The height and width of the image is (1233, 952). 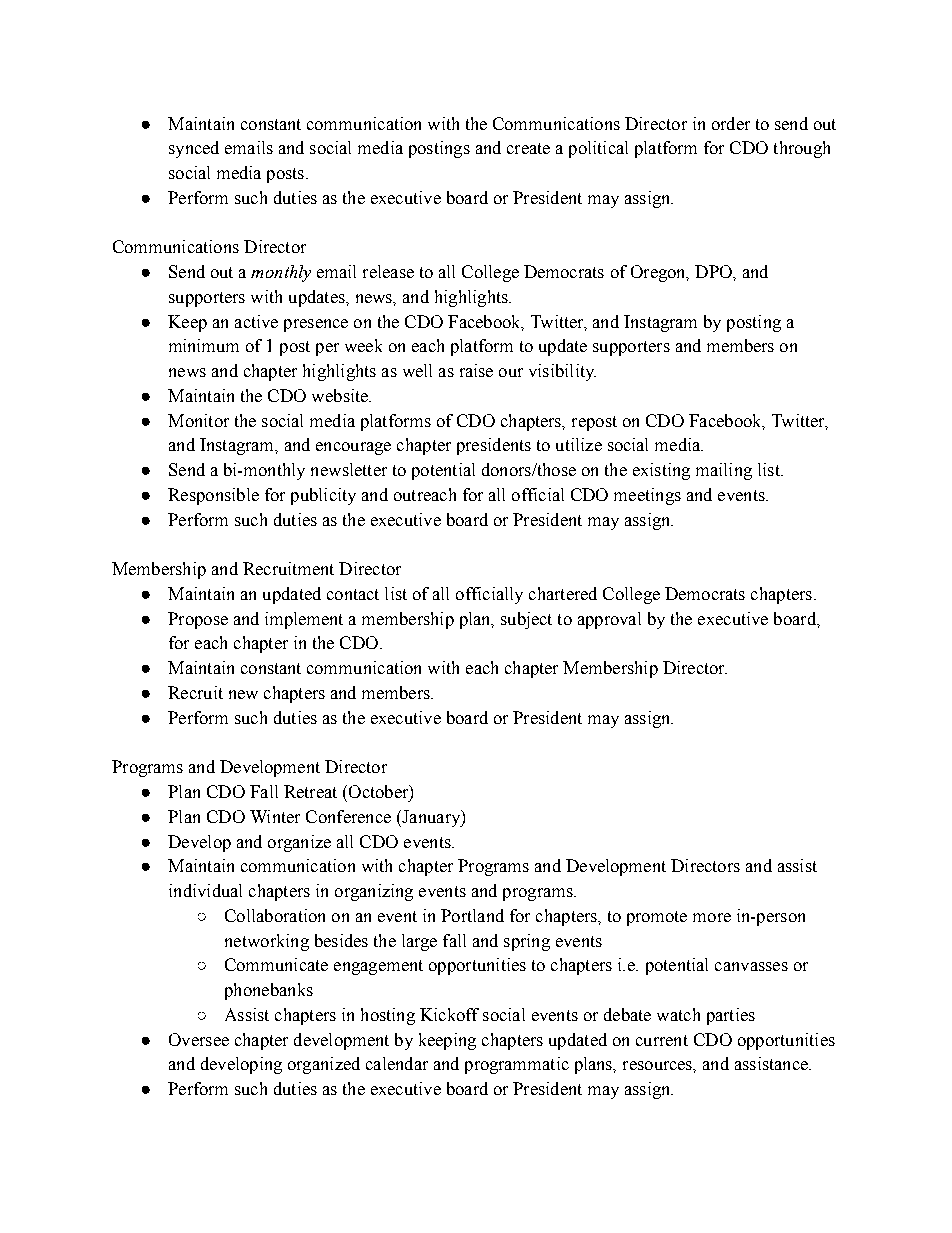 I want to click on Retreat, so click(x=310, y=791).
